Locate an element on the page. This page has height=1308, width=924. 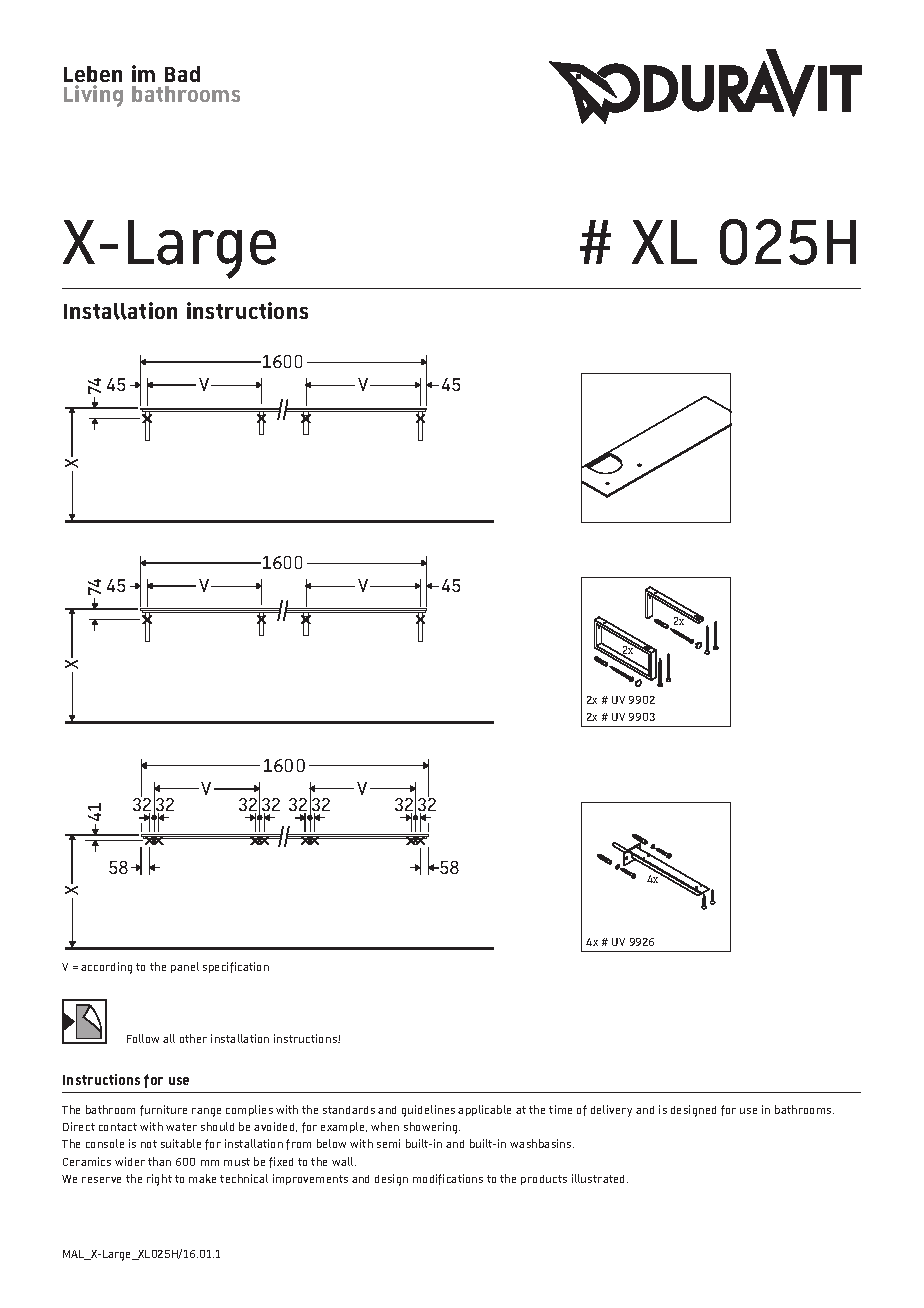
not is located at coordinates (149, 1144).
